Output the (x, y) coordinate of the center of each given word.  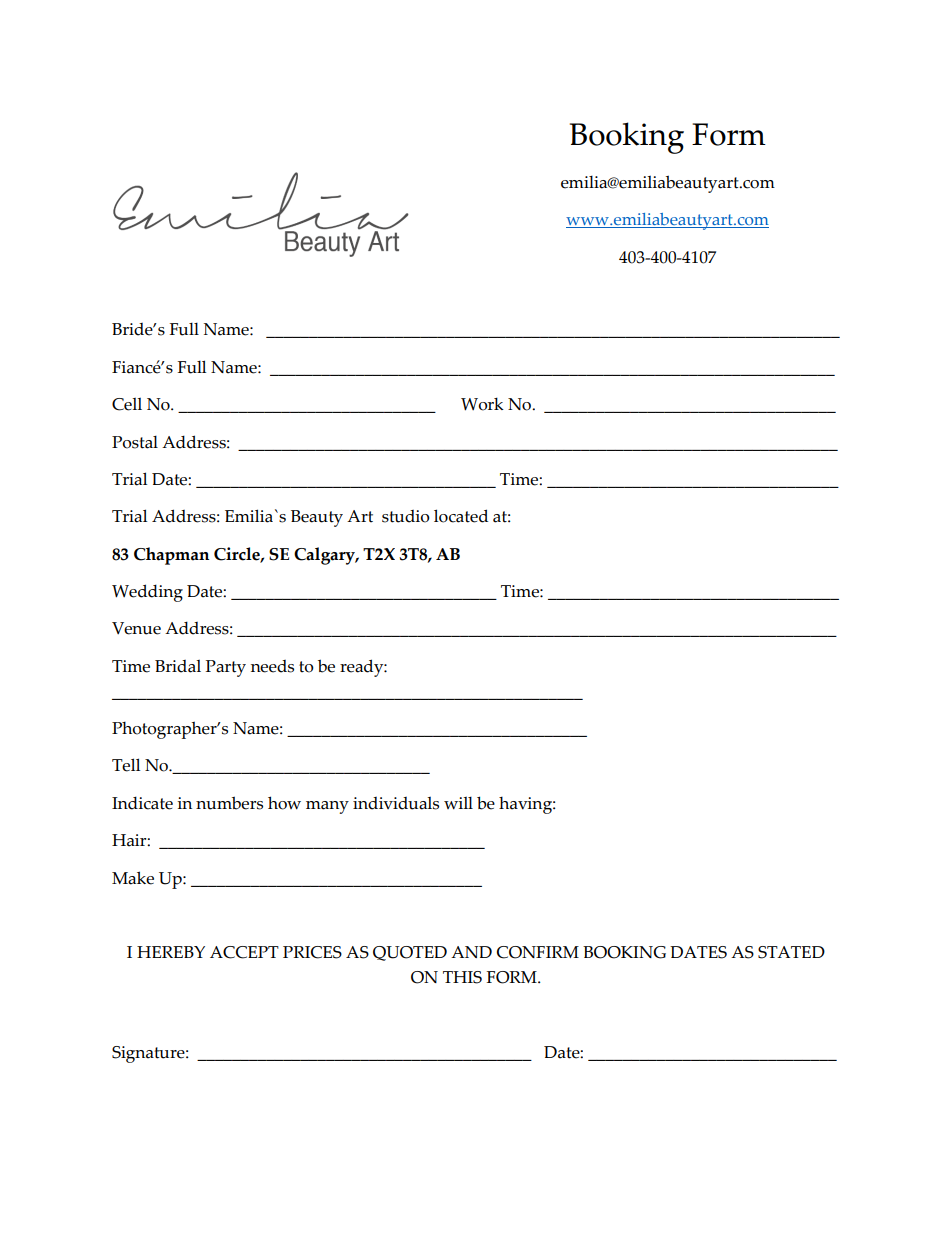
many (327, 807)
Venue (136, 628)
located (461, 516)
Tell (126, 765)
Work (482, 404)
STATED (791, 952)
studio (406, 516)
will (458, 803)
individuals (396, 803)
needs (272, 666)
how (284, 803)
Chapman (171, 556)
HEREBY (171, 952)
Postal (135, 442)
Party (226, 668)
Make (133, 878)
